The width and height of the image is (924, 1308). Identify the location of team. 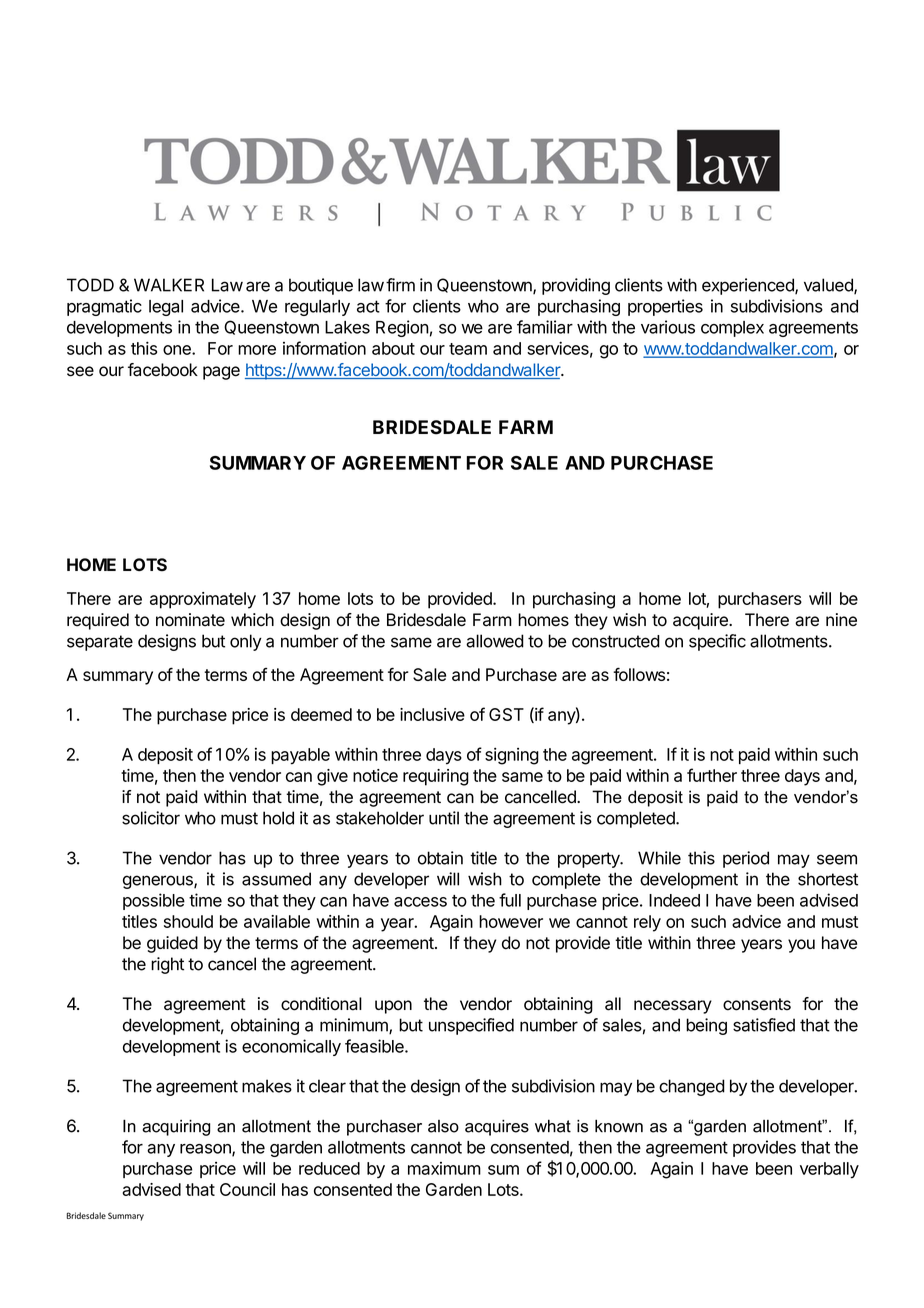
(468, 349).
